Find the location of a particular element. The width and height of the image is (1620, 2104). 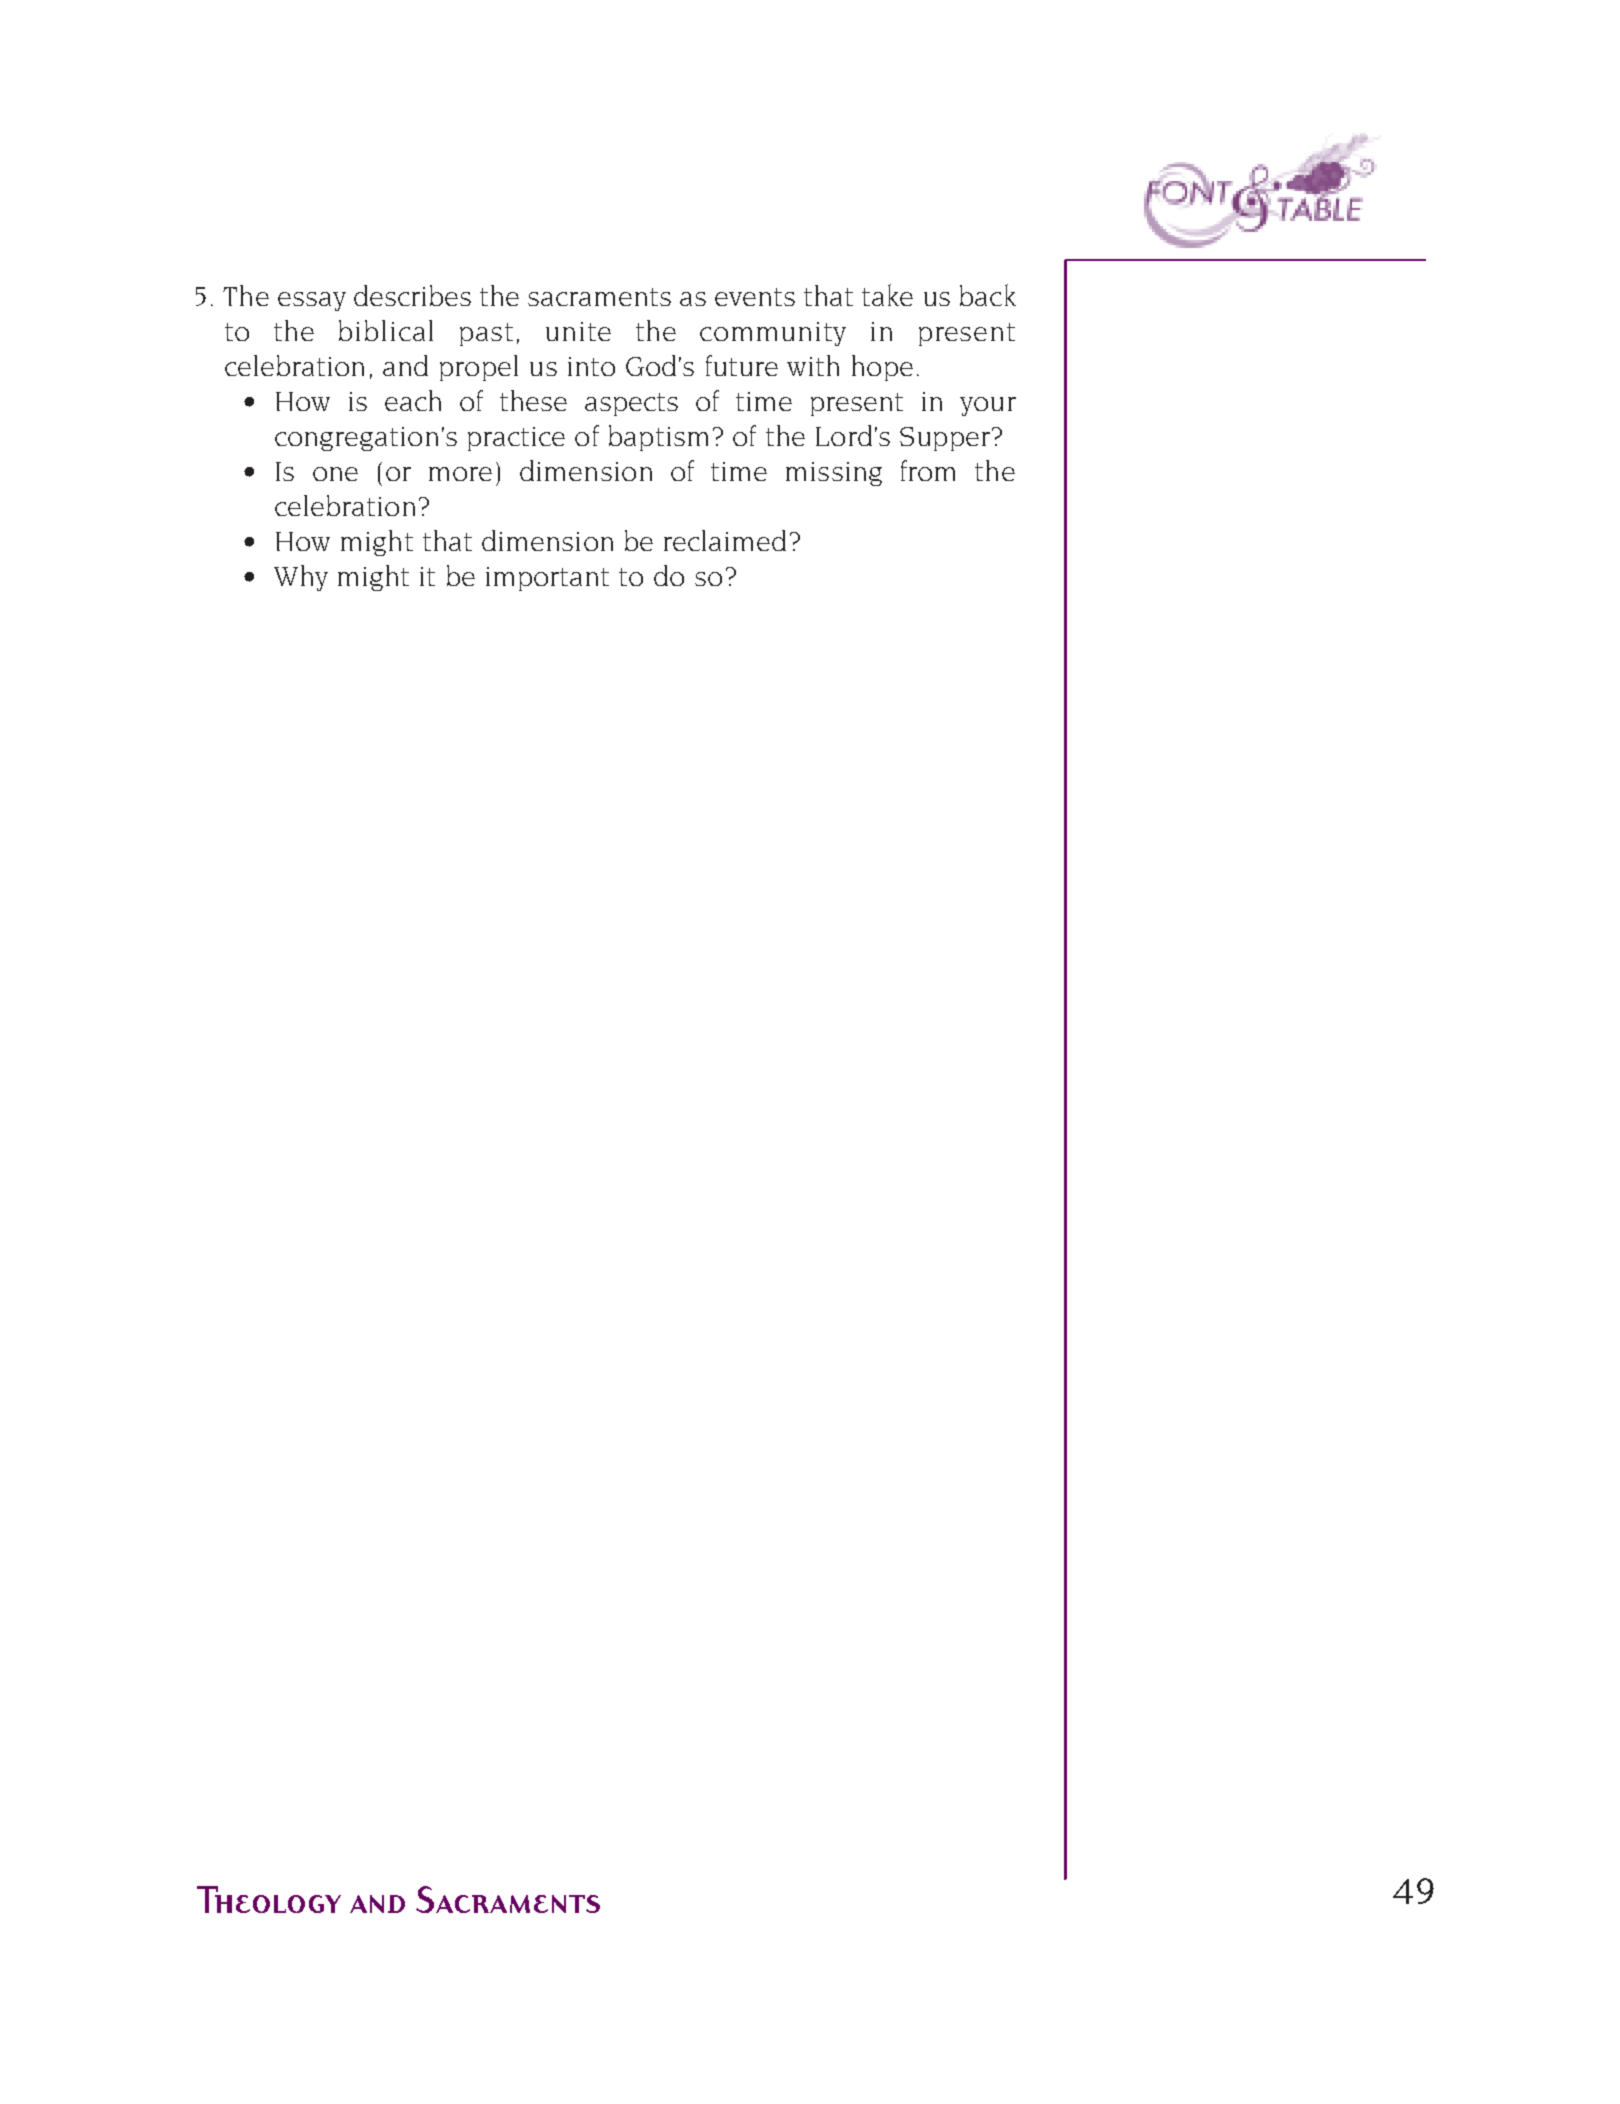

important is located at coordinates (547, 579).
